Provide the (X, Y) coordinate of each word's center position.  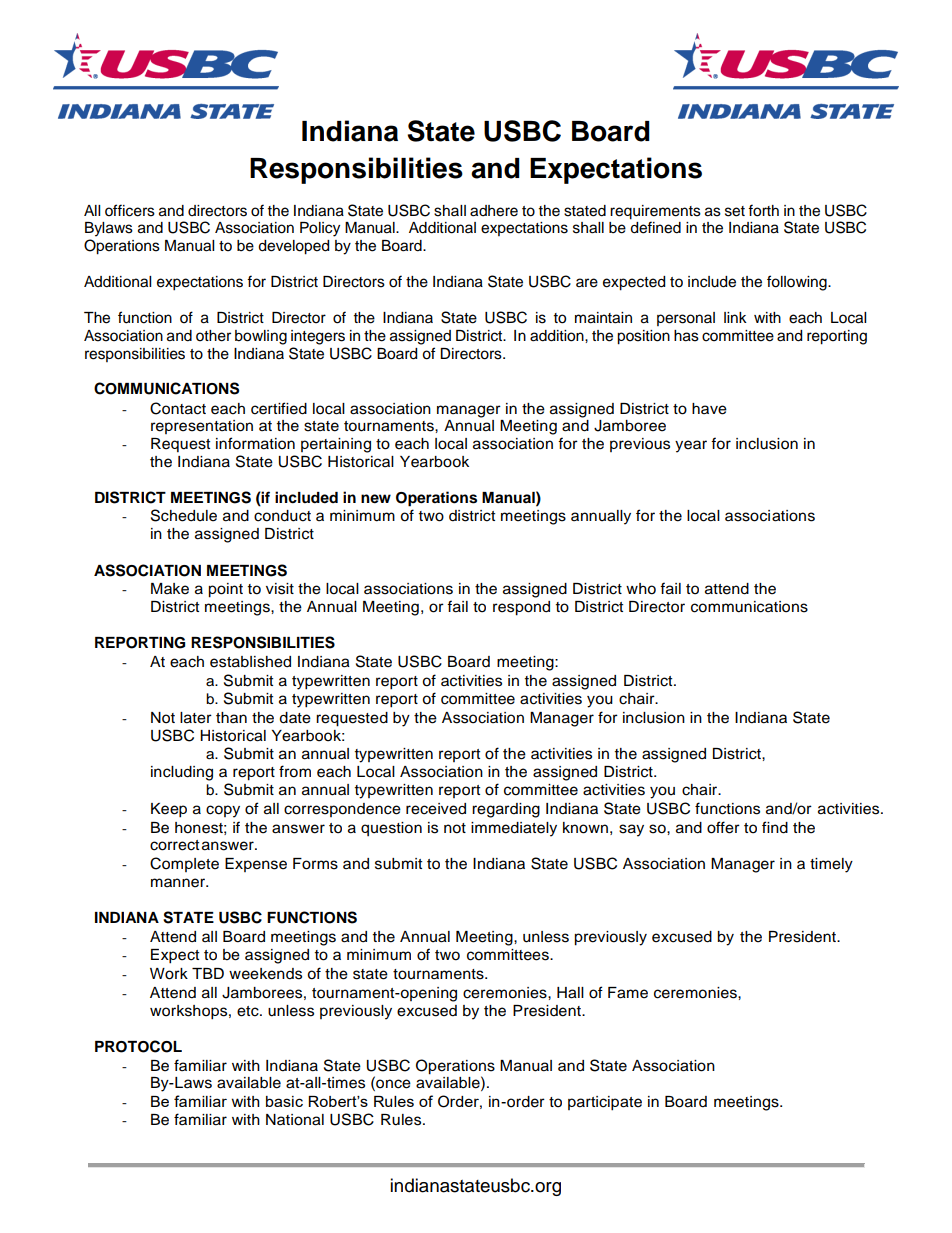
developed (293, 247)
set (735, 211)
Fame (628, 993)
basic (284, 1101)
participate (605, 1103)
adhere (494, 211)
